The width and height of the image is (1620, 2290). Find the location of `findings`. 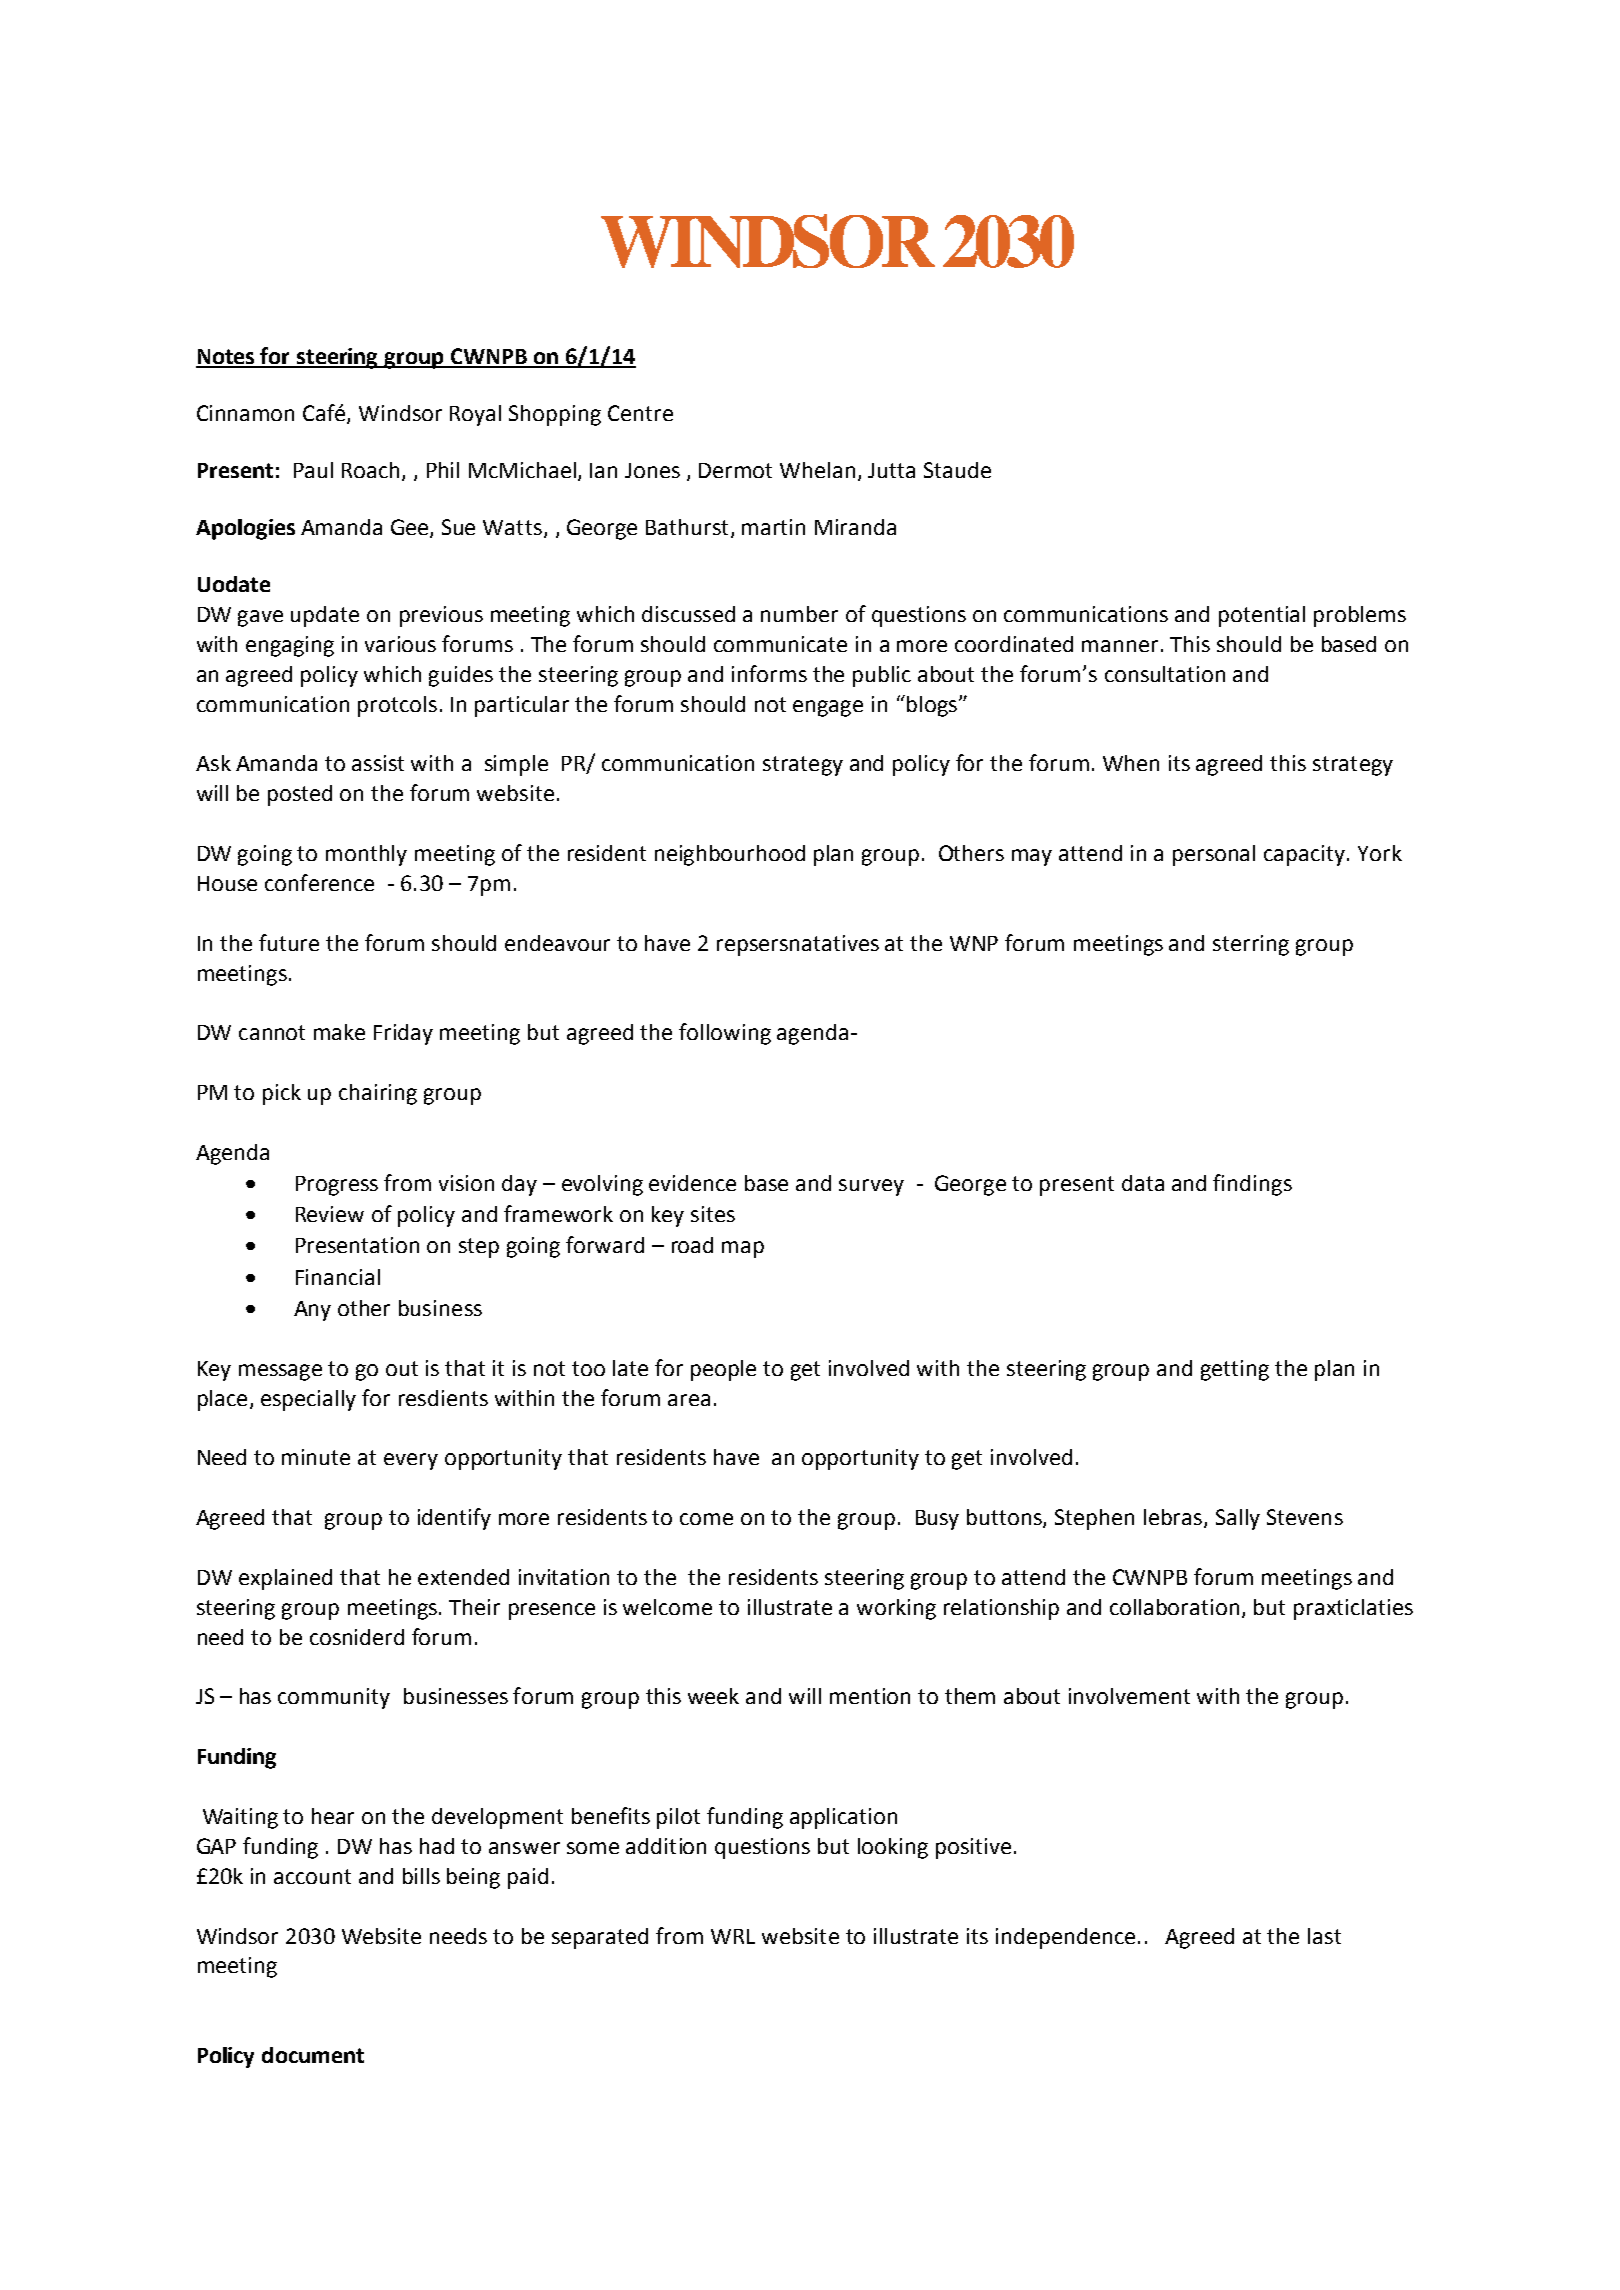

findings is located at coordinates (1252, 1185).
